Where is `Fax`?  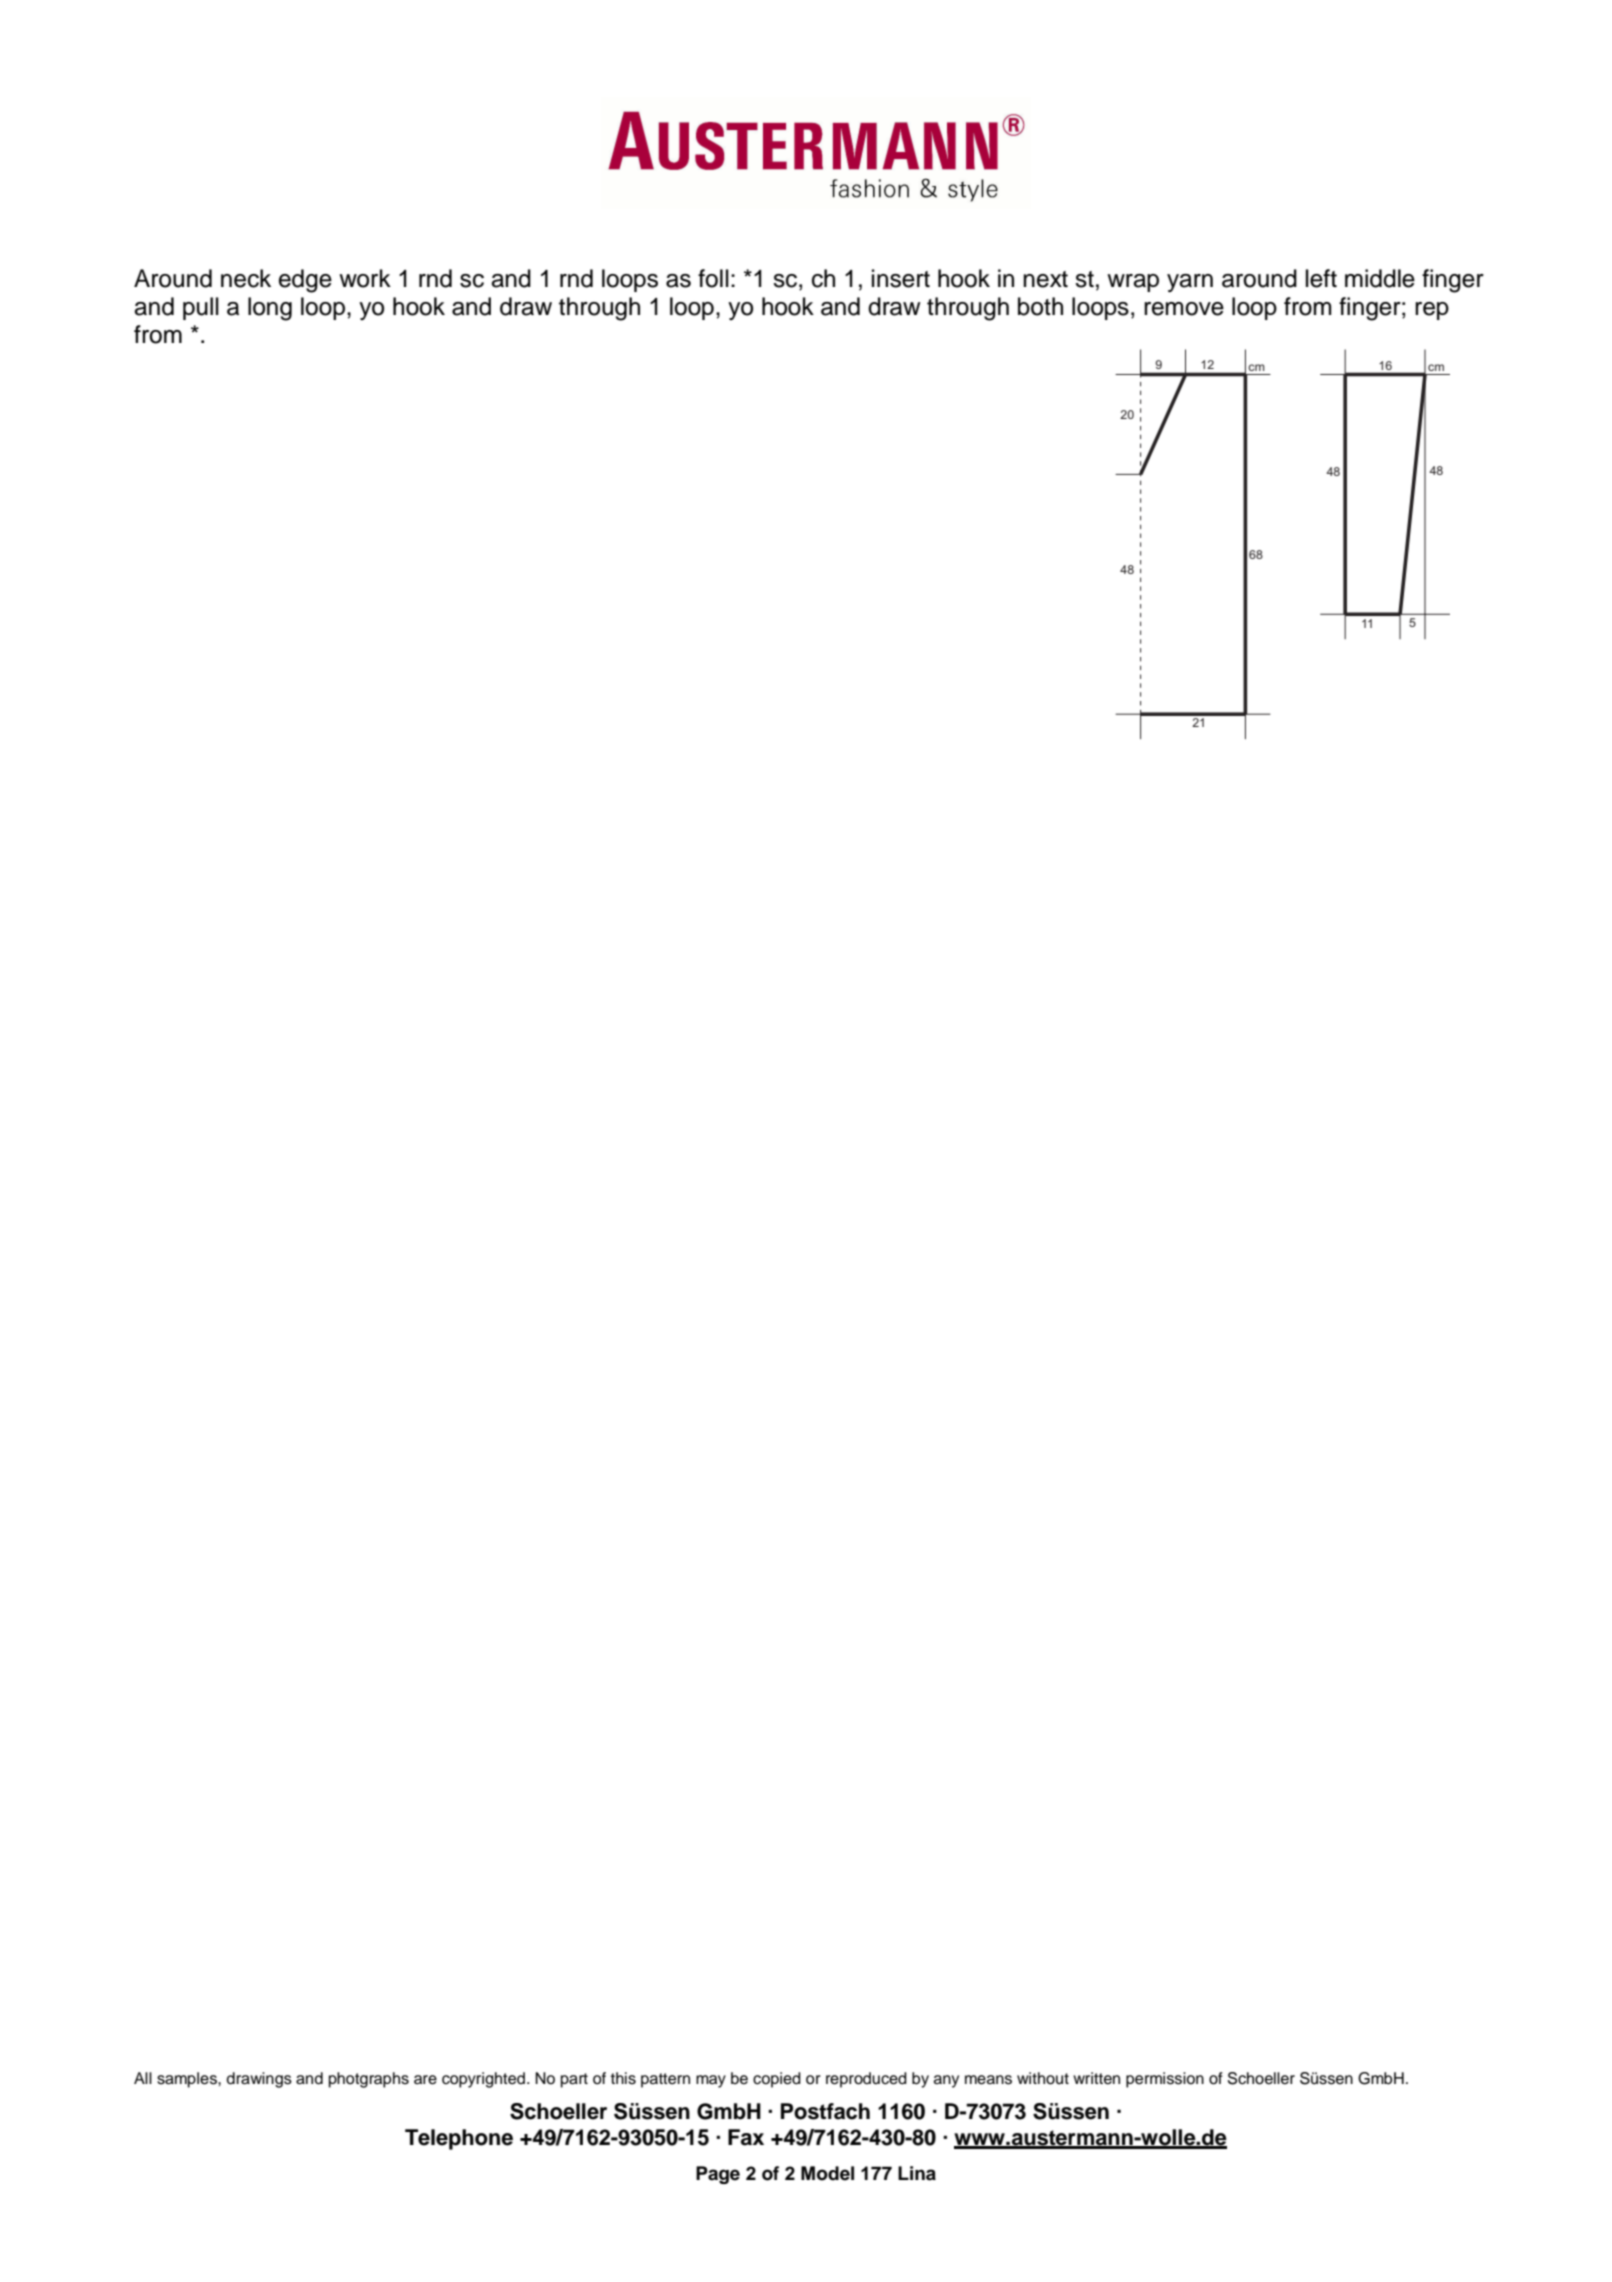
Fax is located at coordinates (746, 2137).
